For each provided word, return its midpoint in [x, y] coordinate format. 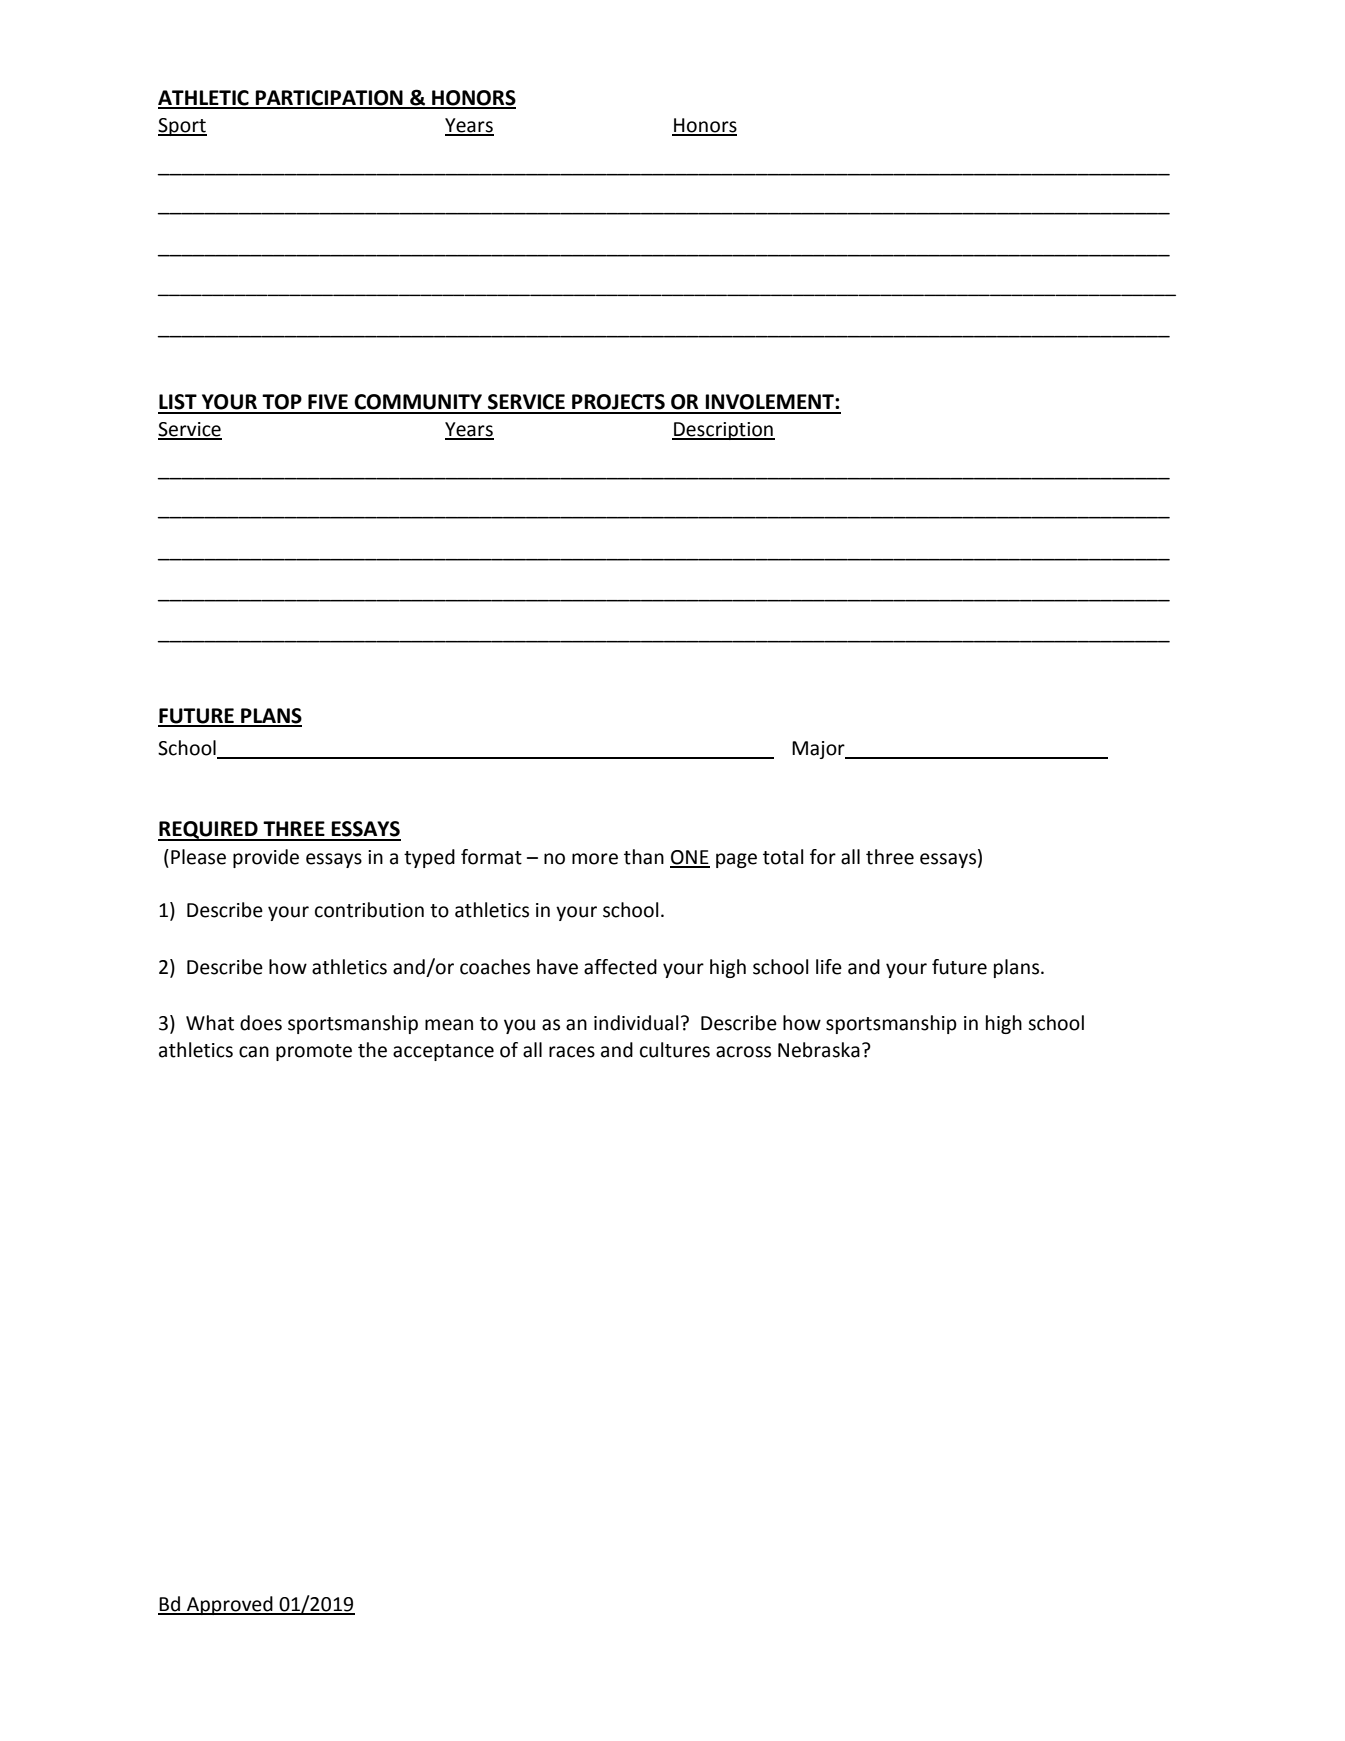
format [491, 857]
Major [819, 750]
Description [723, 431]
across [743, 1052]
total [783, 857]
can [254, 1052]
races [572, 1052]
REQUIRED [209, 831]
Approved [230, 1605]
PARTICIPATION [329, 99]
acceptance [443, 1052]
